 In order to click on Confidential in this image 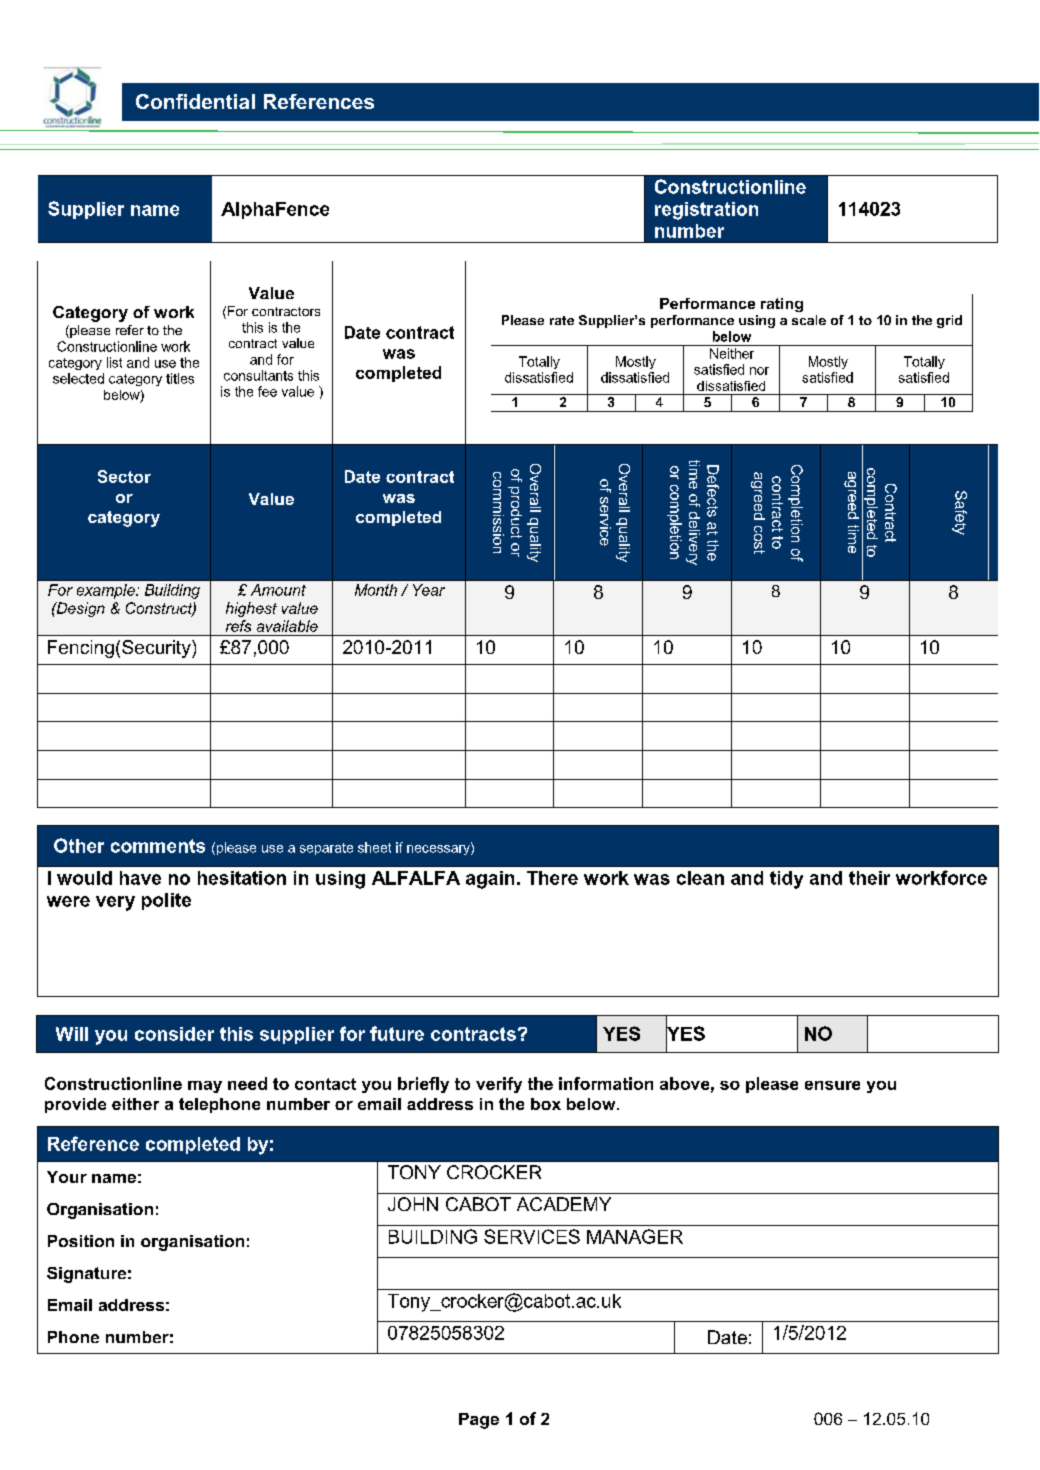, I will do `click(195, 101)`.
